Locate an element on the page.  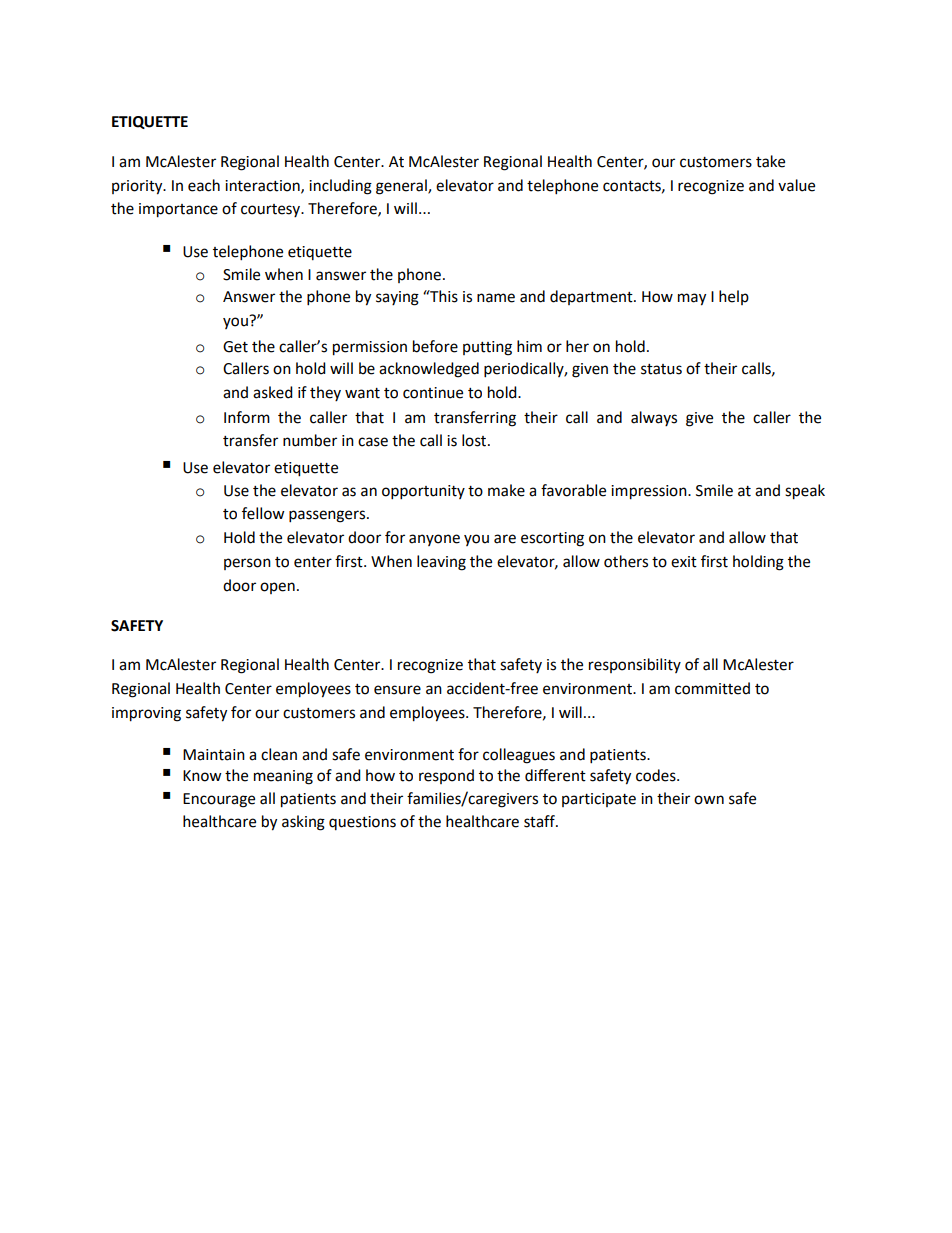
person is located at coordinates (247, 564).
